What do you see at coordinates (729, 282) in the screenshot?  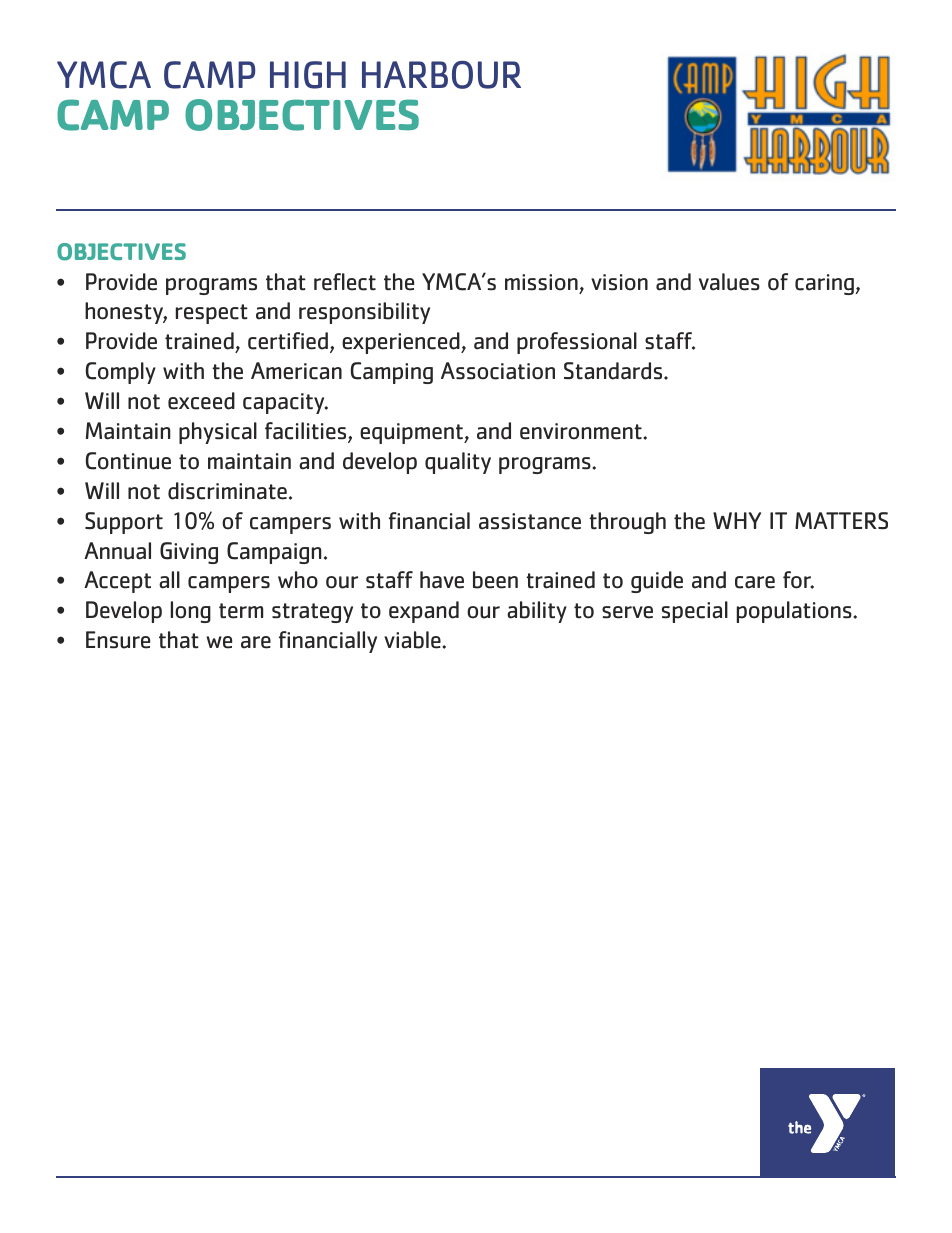 I see `values` at bounding box center [729, 282].
